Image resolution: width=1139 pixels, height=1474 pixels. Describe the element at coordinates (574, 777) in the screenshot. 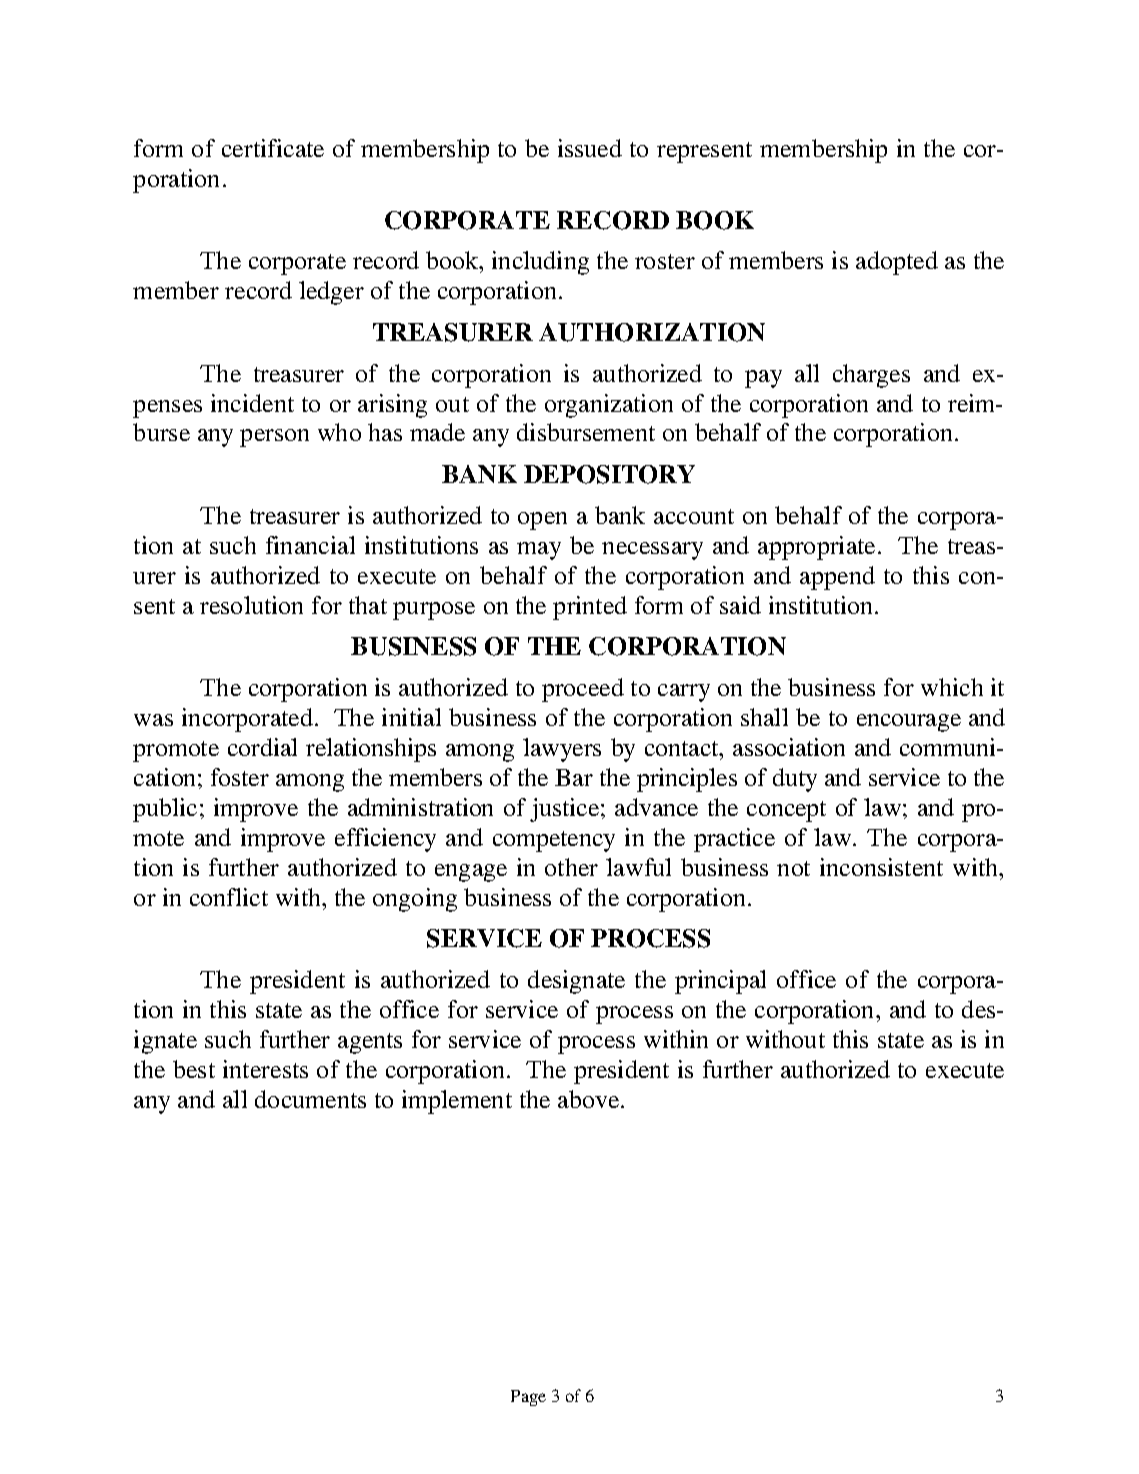

I see `Bar` at that location.
